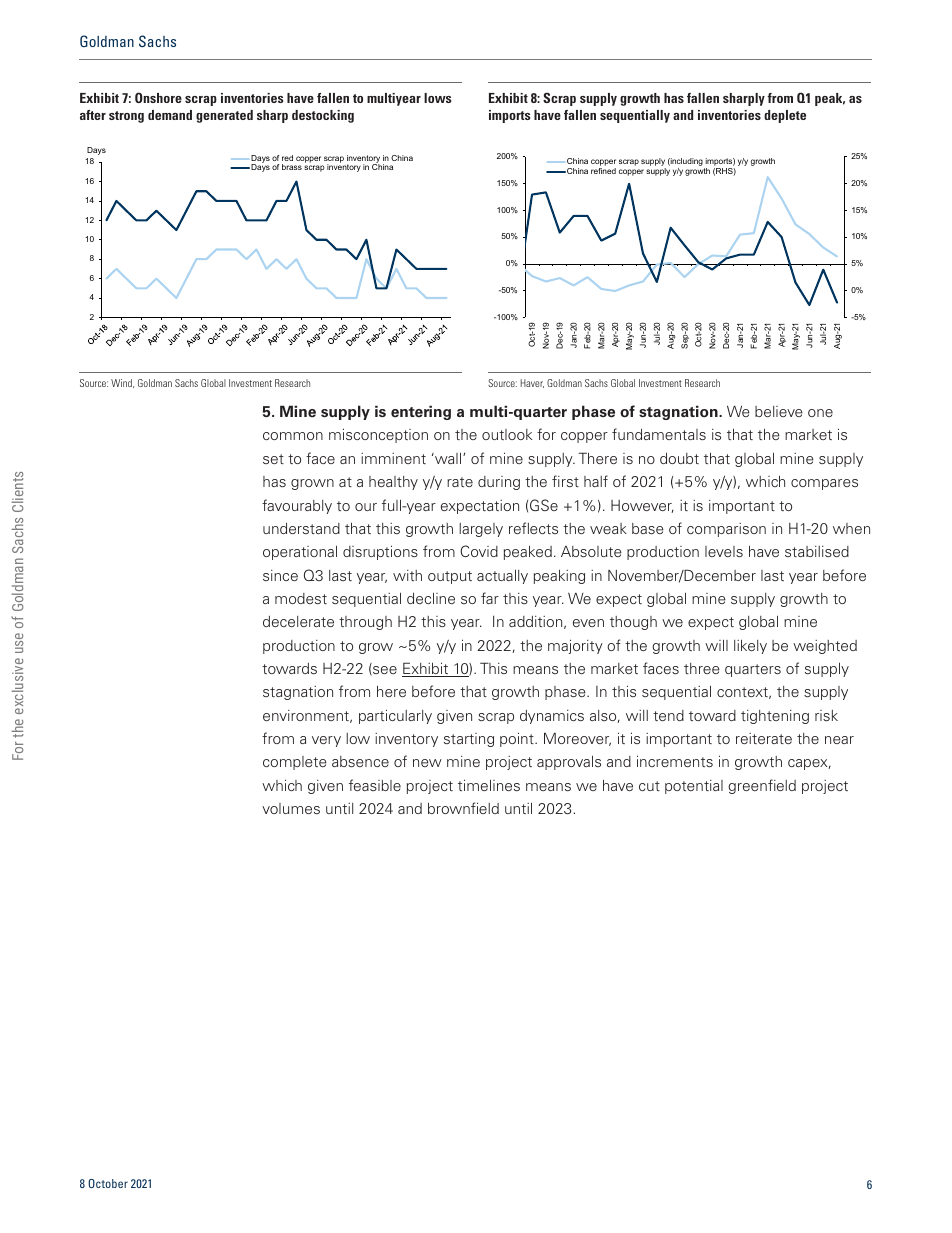  Describe the element at coordinates (170, 115) in the image. I see `demand` at that location.
